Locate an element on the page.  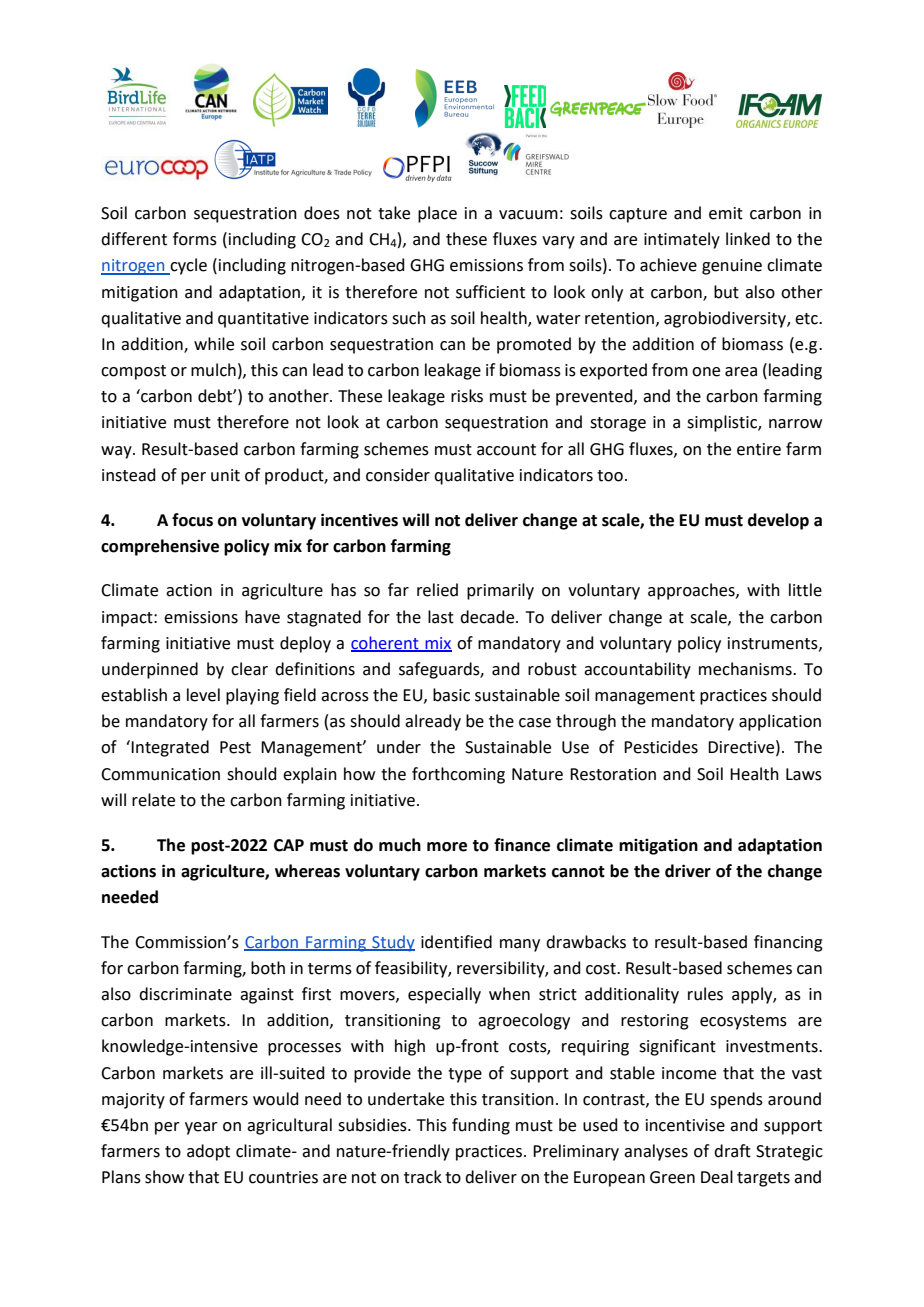
unit is located at coordinates (225, 475).
